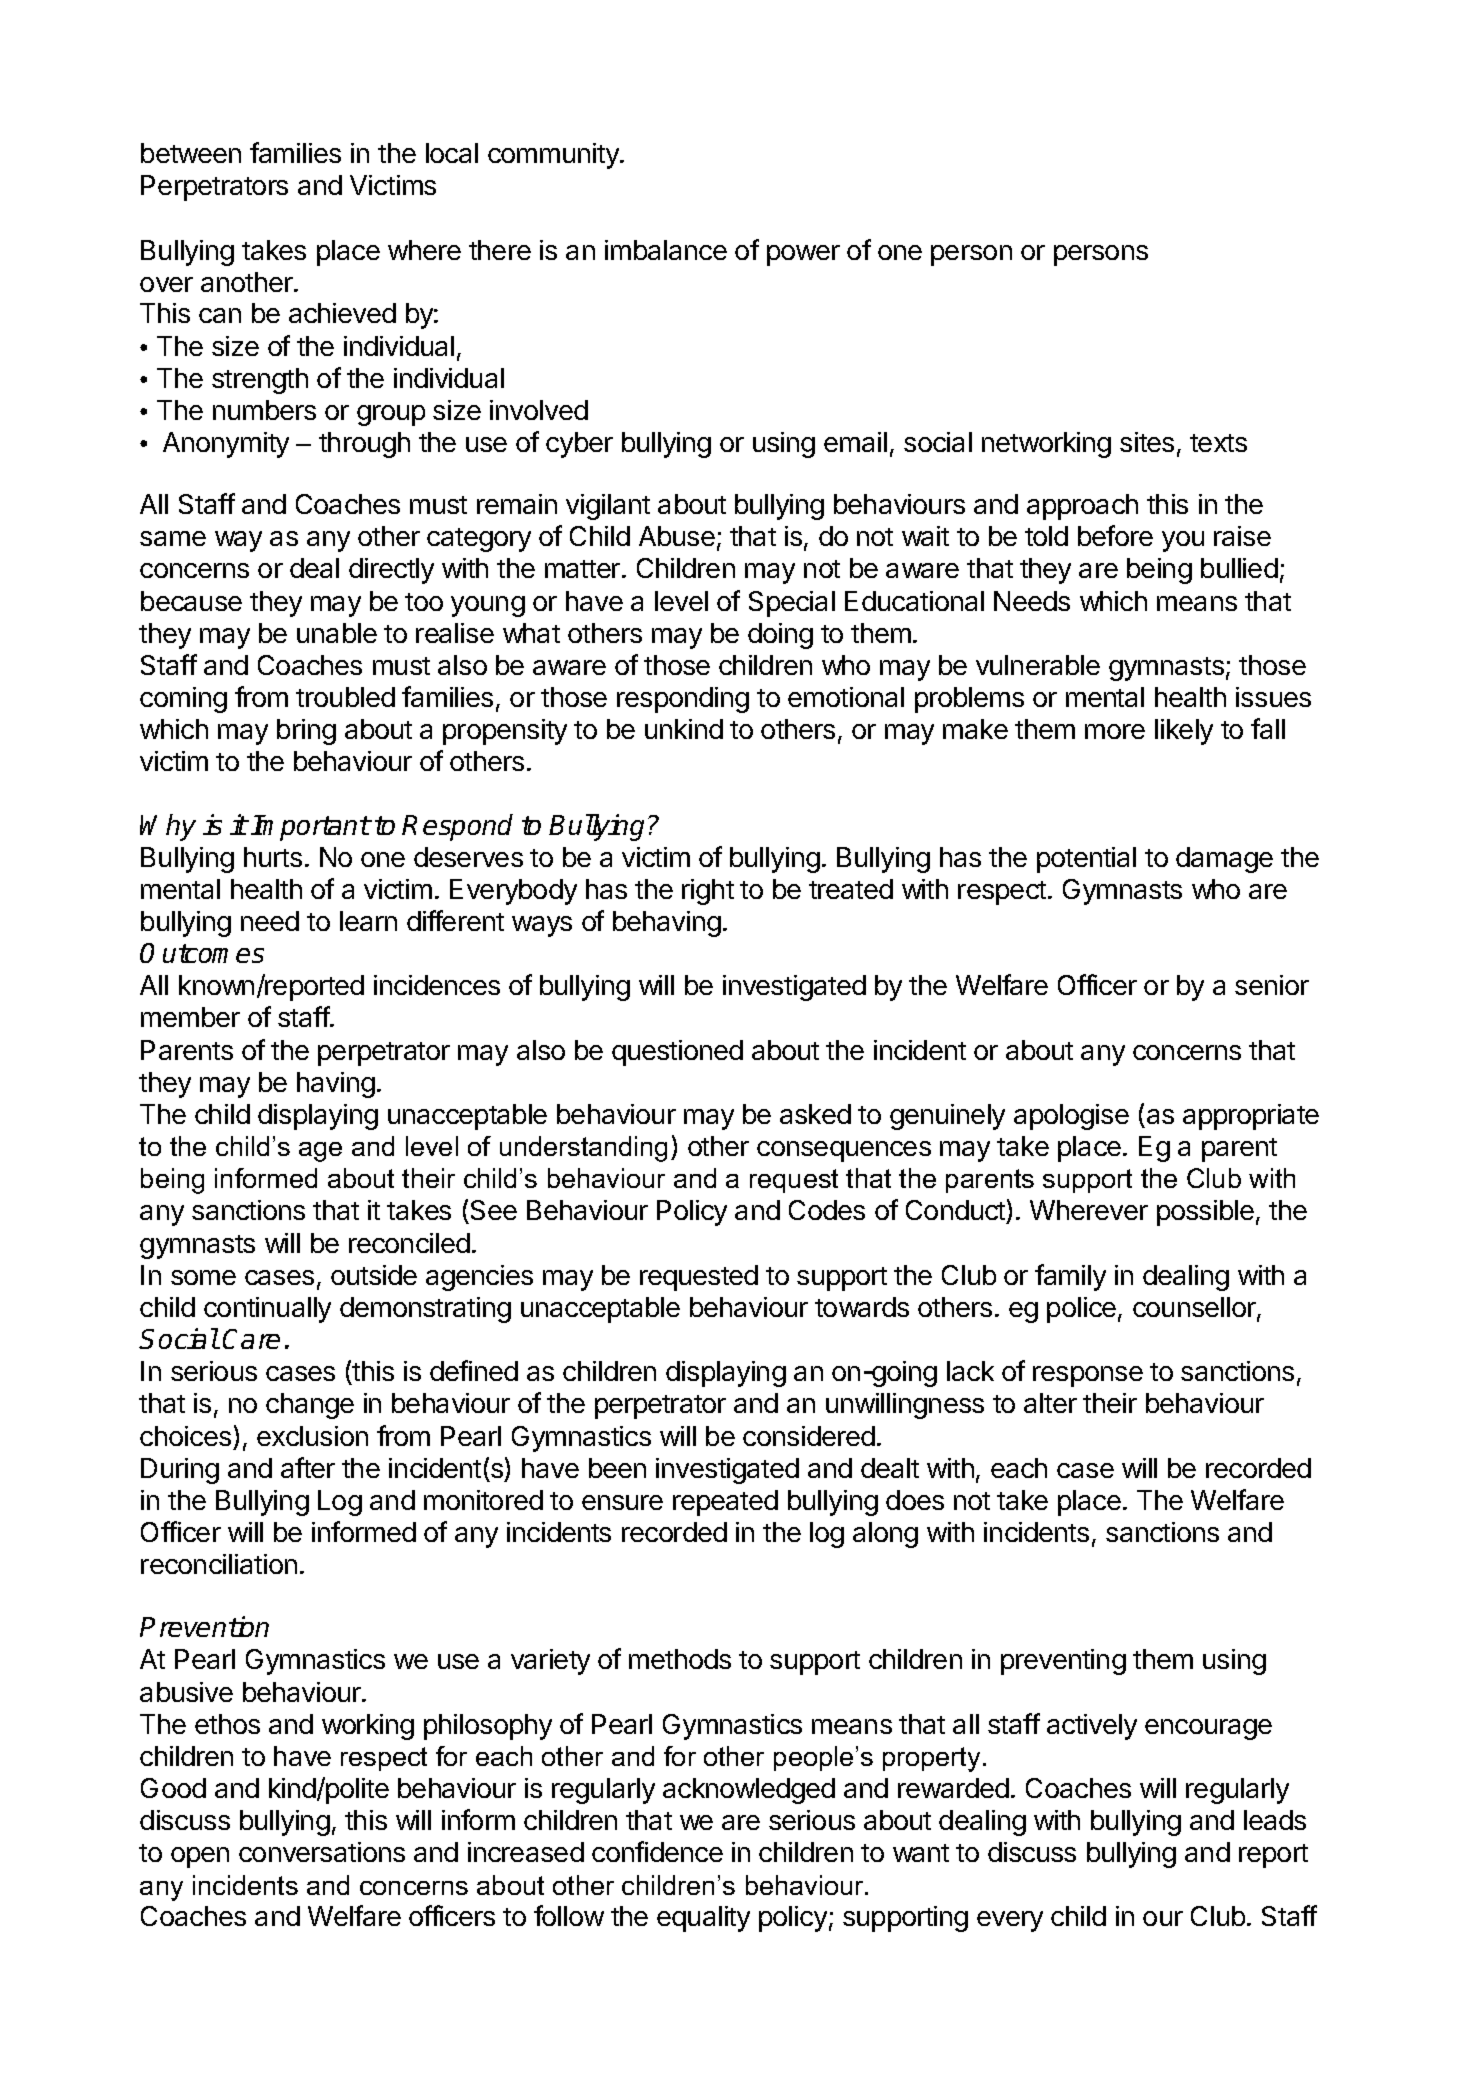  Describe the element at coordinates (677, 1053) in the screenshot. I see `questioned` at that location.
